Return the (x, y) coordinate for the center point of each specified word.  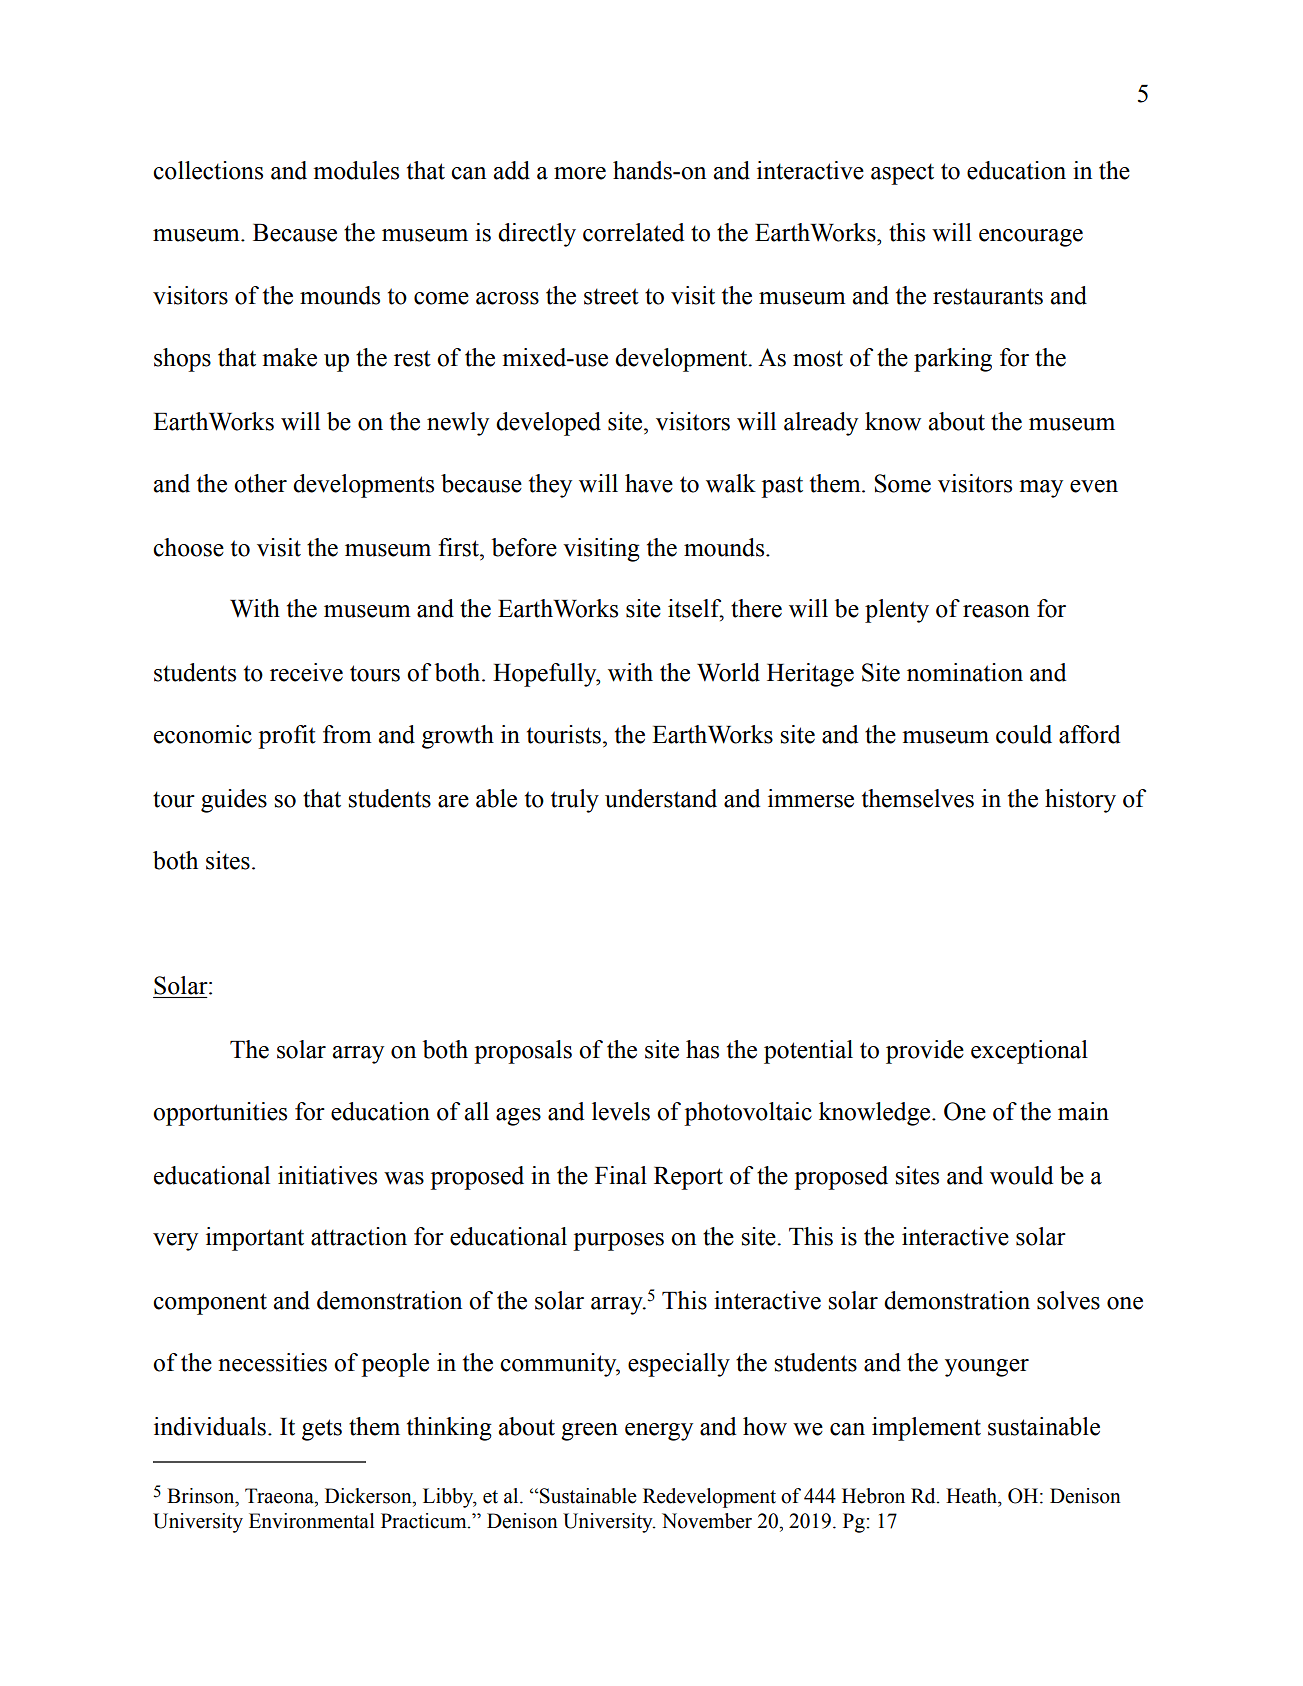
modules (356, 170)
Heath (972, 1496)
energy (659, 1432)
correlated (633, 232)
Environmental (312, 1521)
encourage (1031, 238)
